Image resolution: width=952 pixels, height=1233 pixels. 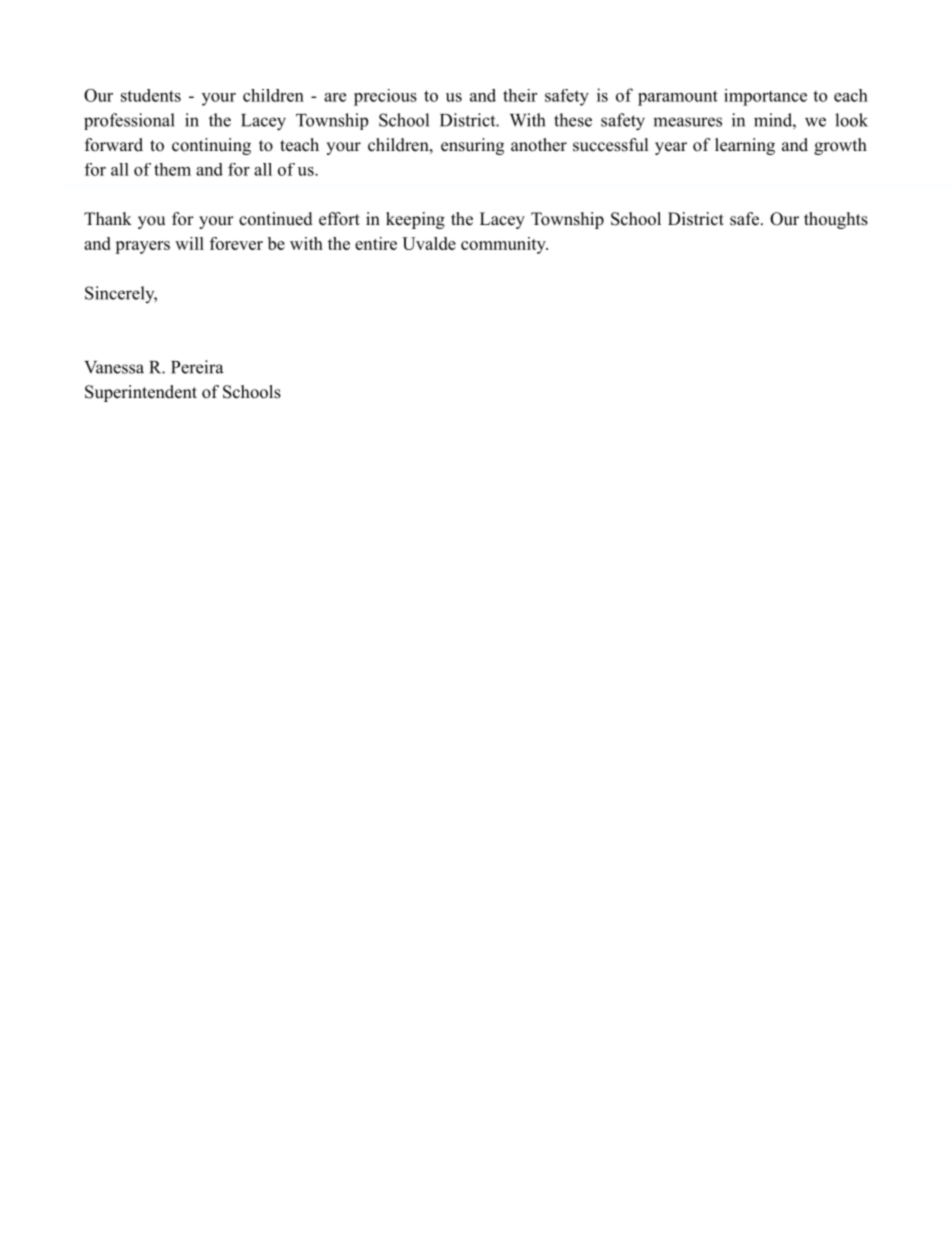 I want to click on students, so click(x=151, y=95).
